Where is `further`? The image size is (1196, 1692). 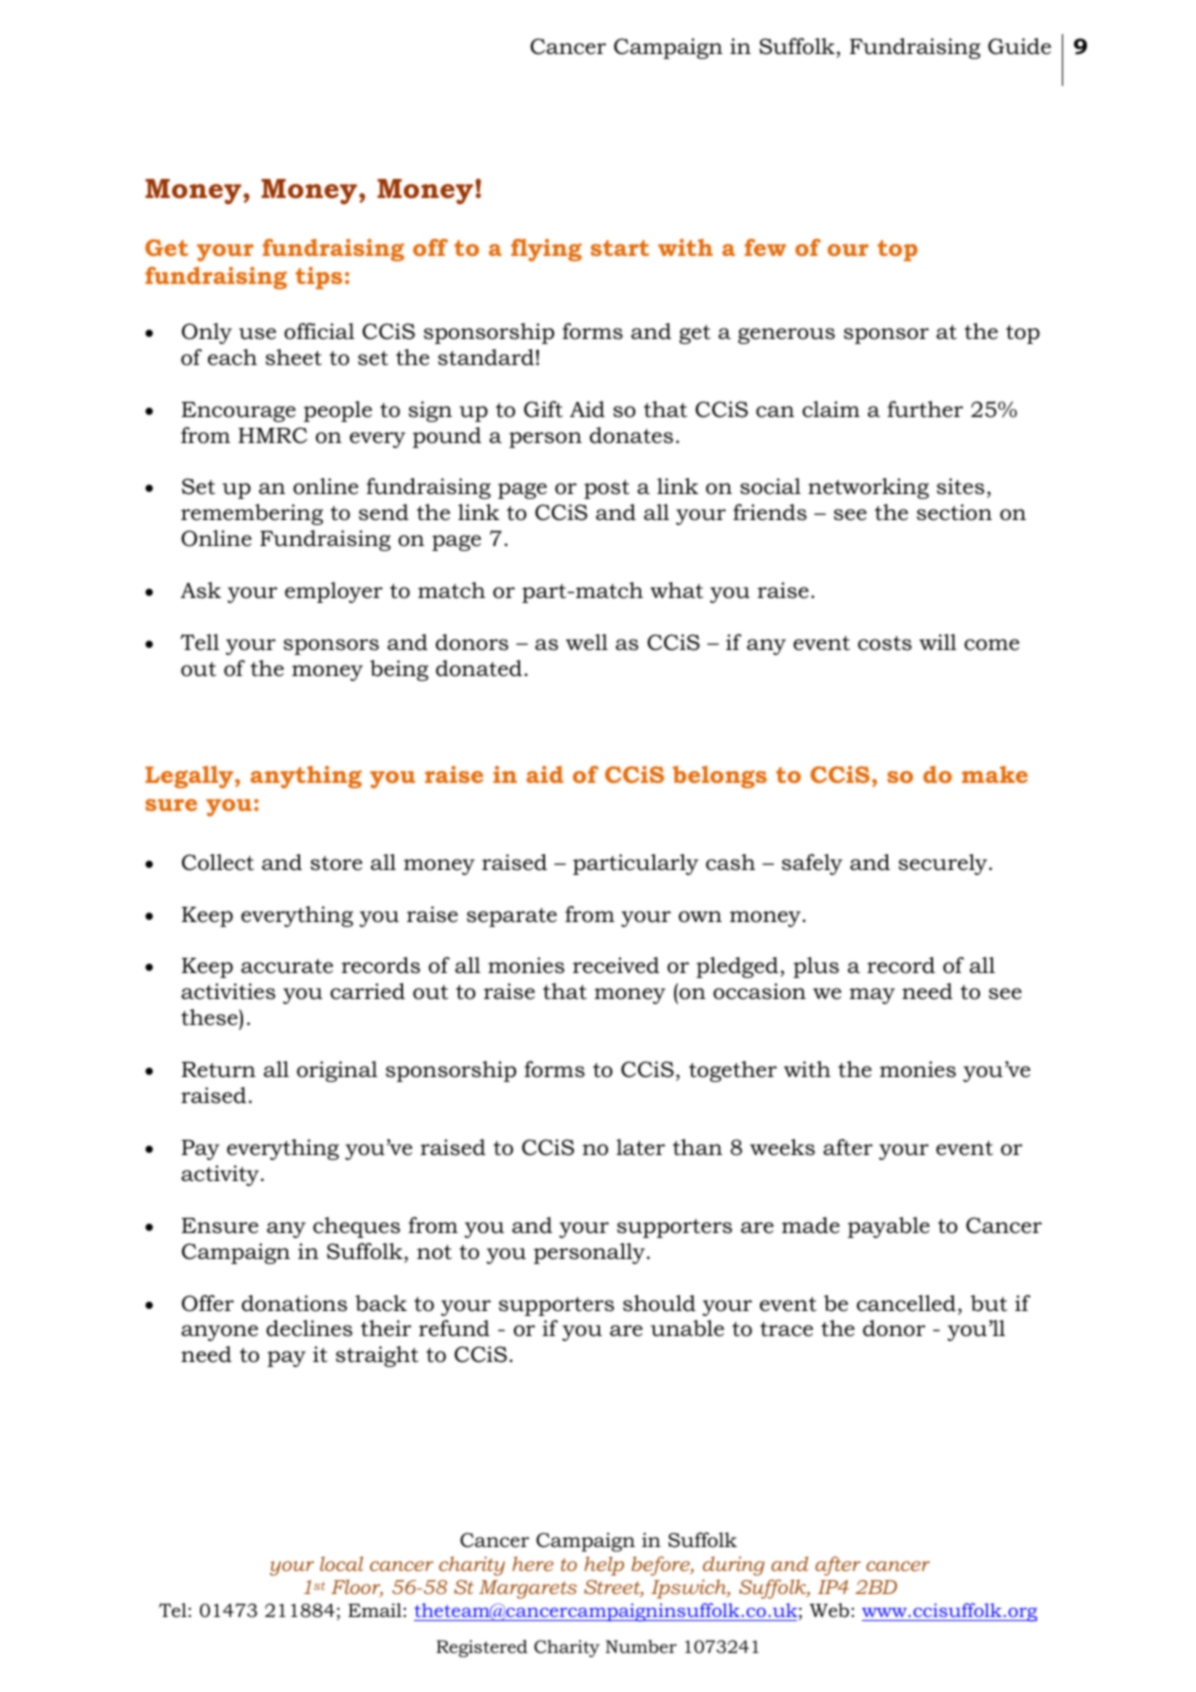 further is located at coordinates (925, 409).
